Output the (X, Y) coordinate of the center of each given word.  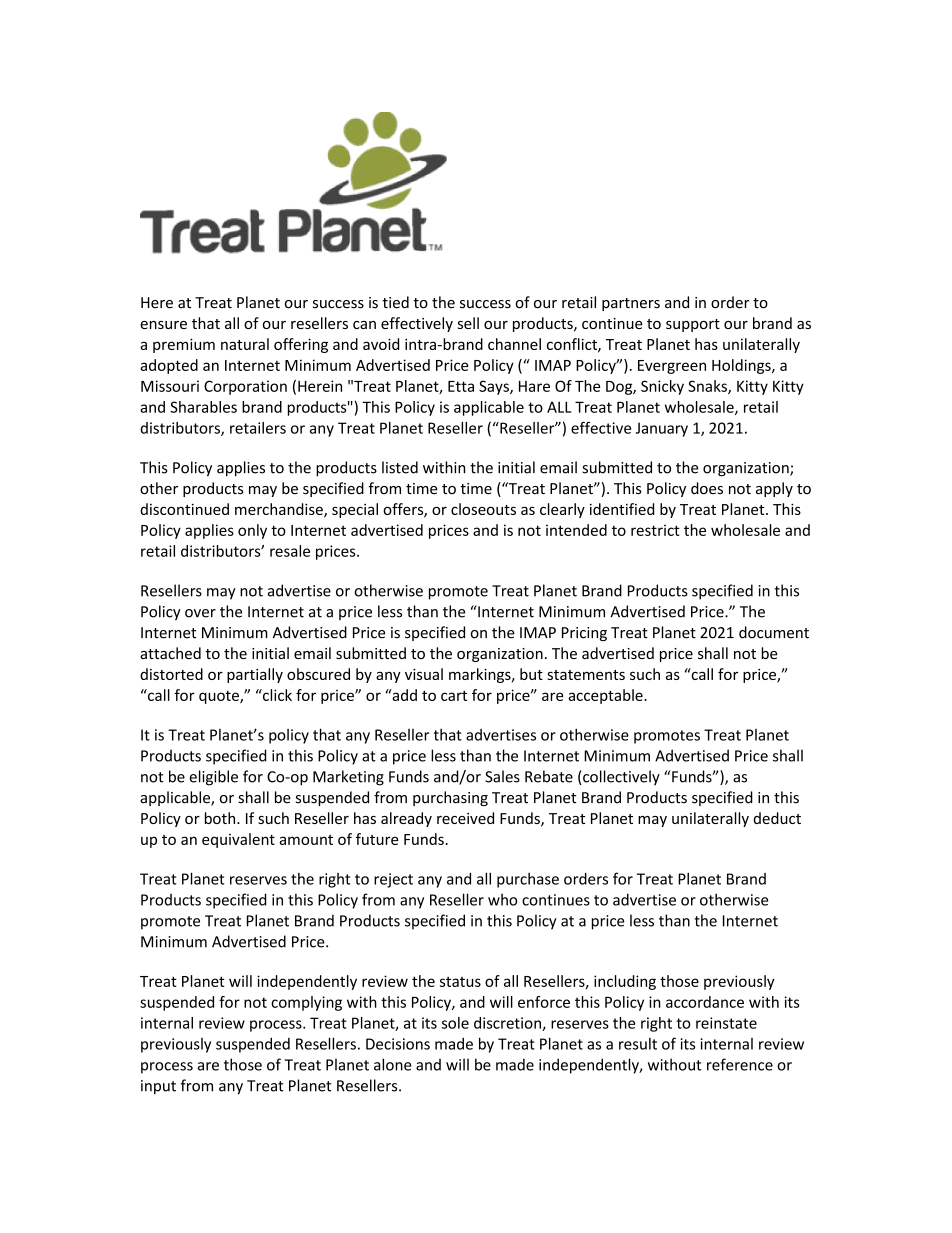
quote (220, 697)
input (158, 1087)
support (693, 325)
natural (245, 344)
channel (514, 344)
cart (454, 696)
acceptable (606, 696)
